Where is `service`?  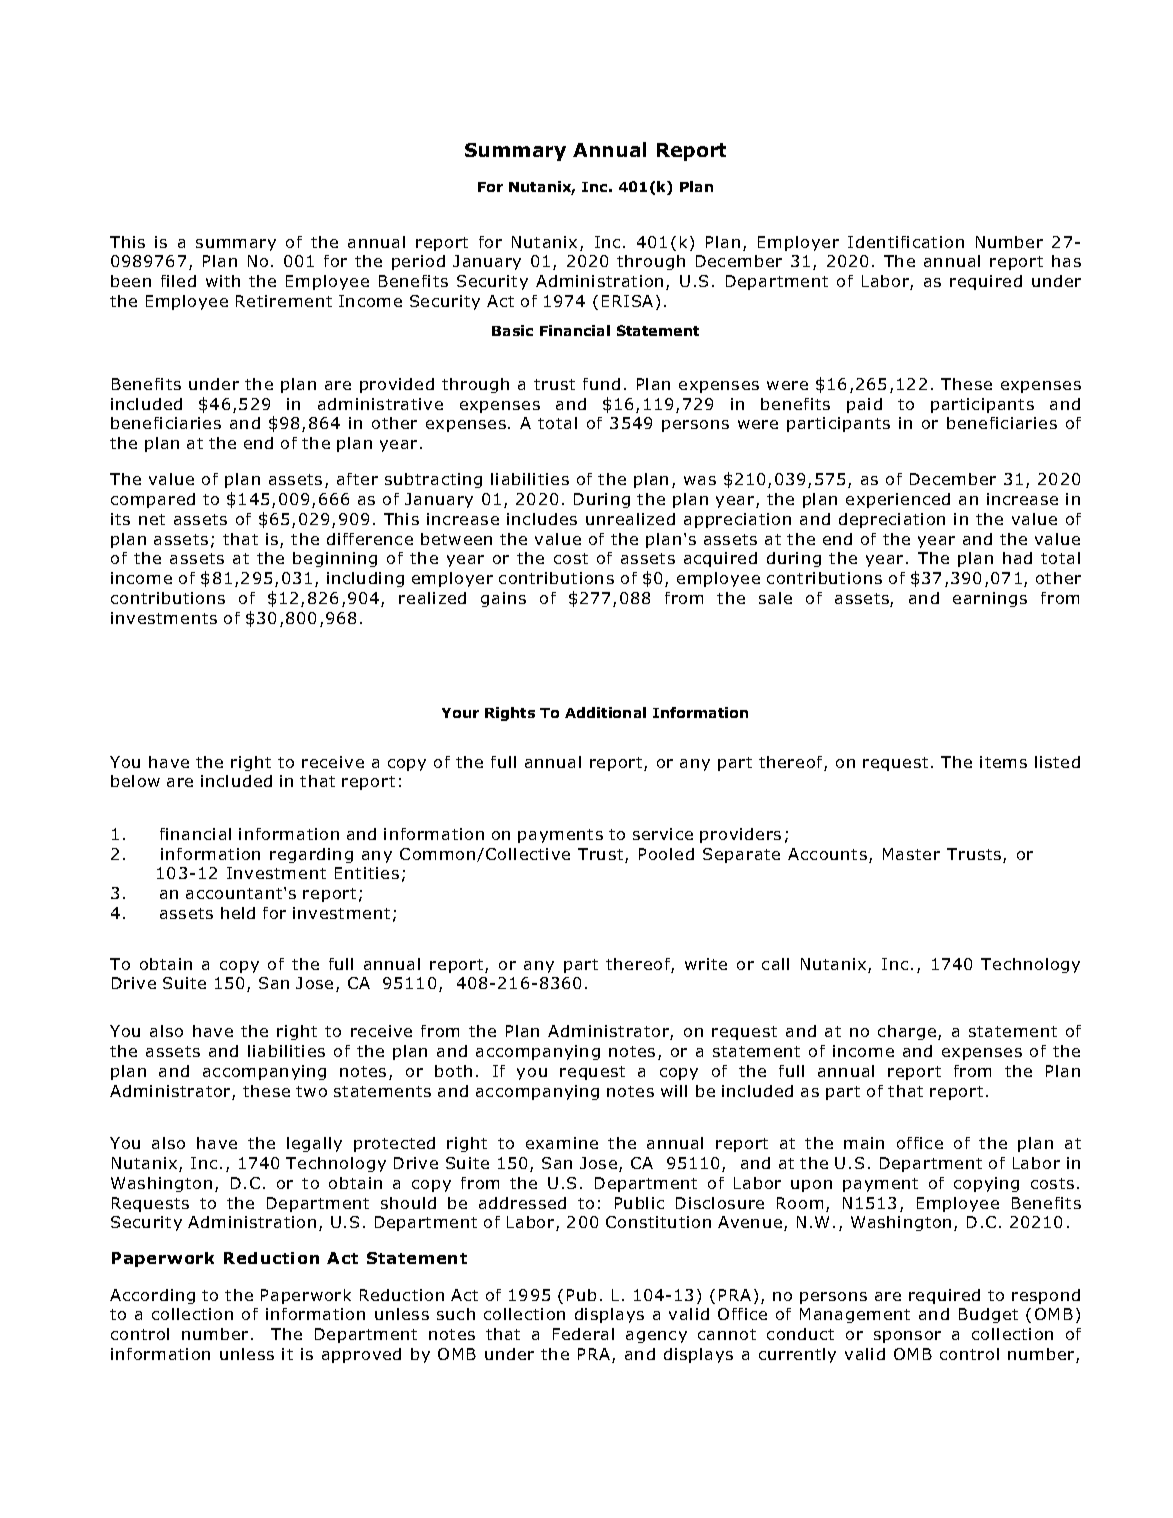 service is located at coordinates (663, 834).
